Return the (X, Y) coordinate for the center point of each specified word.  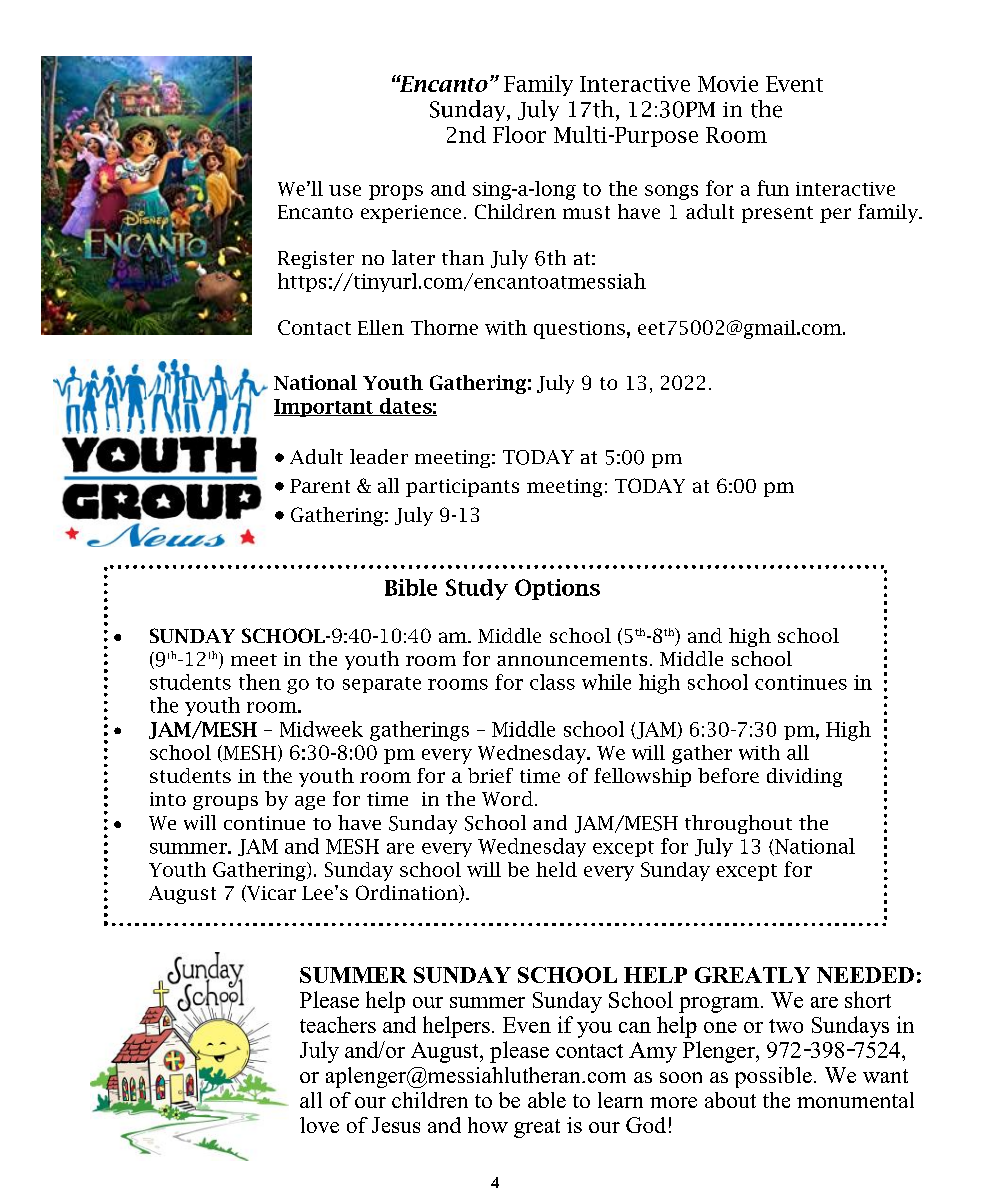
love (319, 1125)
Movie (728, 84)
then (260, 682)
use (345, 190)
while (606, 682)
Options (557, 589)
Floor (519, 134)
